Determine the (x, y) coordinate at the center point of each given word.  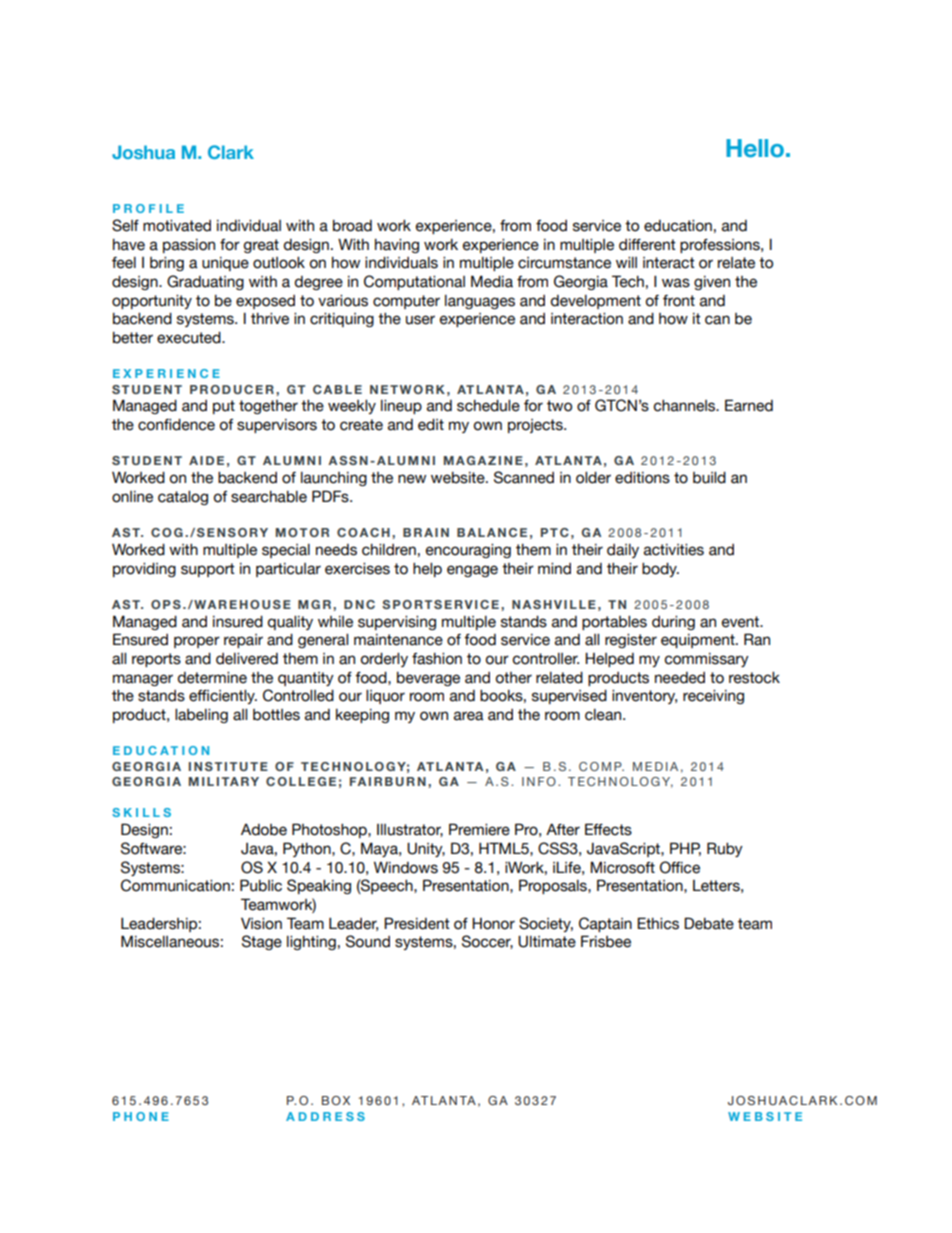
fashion (437, 659)
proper (197, 642)
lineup (401, 407)
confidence (176, 425)
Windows (406, 867)
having (397, 246)
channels (685, 406)
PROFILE (148, 208)
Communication (175, 885)
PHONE (141, 1116)
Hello (755, 148)
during (673, 623)
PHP (685, 849)
